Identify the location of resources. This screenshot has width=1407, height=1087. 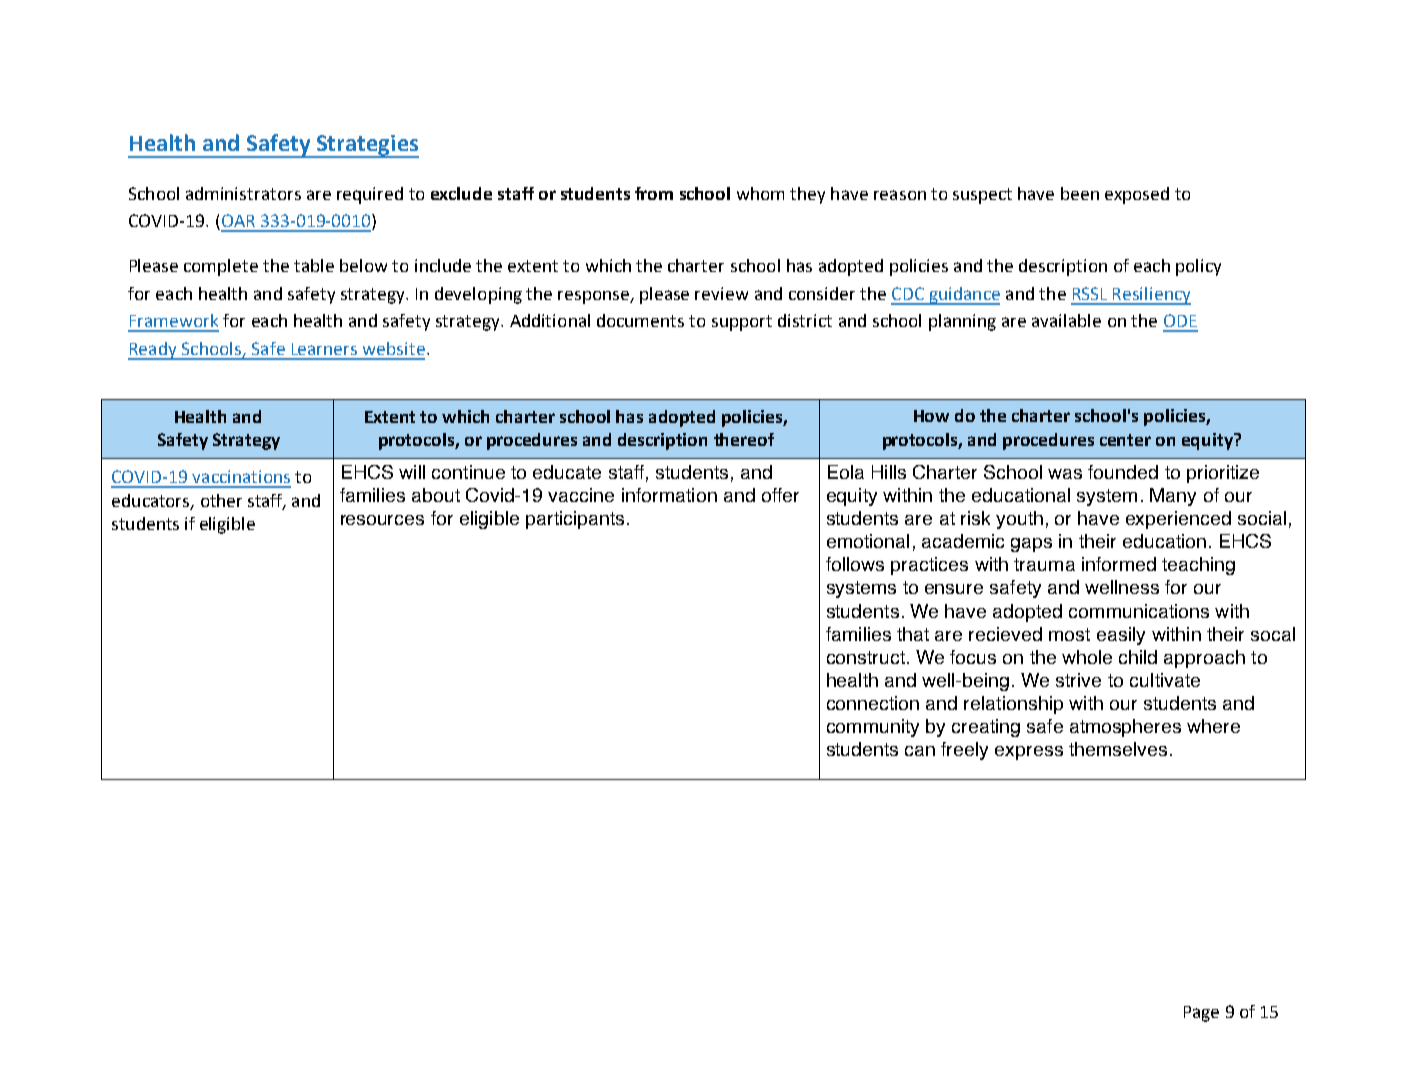
(382, 520).
